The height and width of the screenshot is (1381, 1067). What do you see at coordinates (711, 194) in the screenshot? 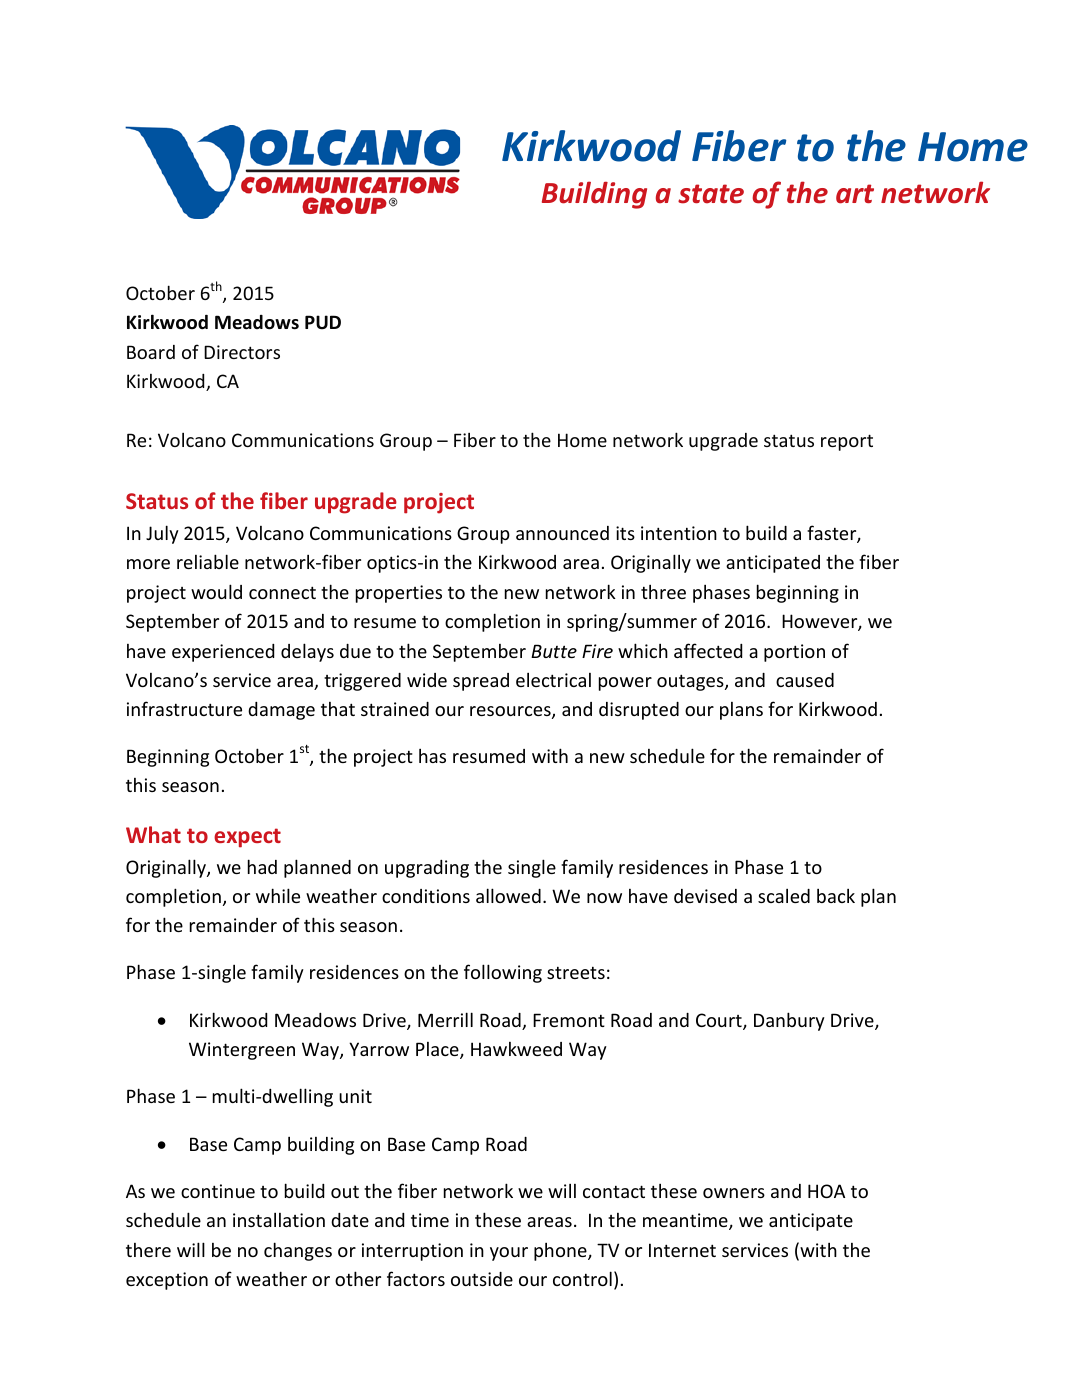
I see `state` at bounding box center [711, 194].
